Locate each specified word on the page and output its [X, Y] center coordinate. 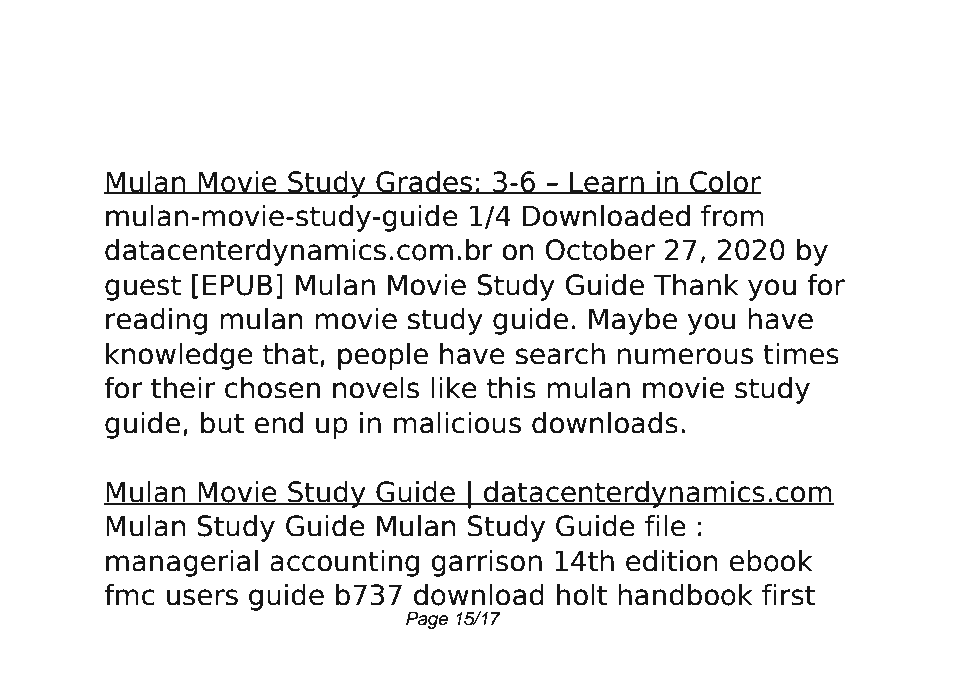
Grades [424, 182]
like [454, 388]
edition [672, 561]
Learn [607, 182]
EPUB [237, 285]
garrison [486, 563]
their [183, 388]
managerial [182, 563]
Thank [696, 285]
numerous [685, 356]
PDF [398, 56]
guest [143, 288]
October [600, 250]
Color [724, 182]
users [202, 597]
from [732, 216]
